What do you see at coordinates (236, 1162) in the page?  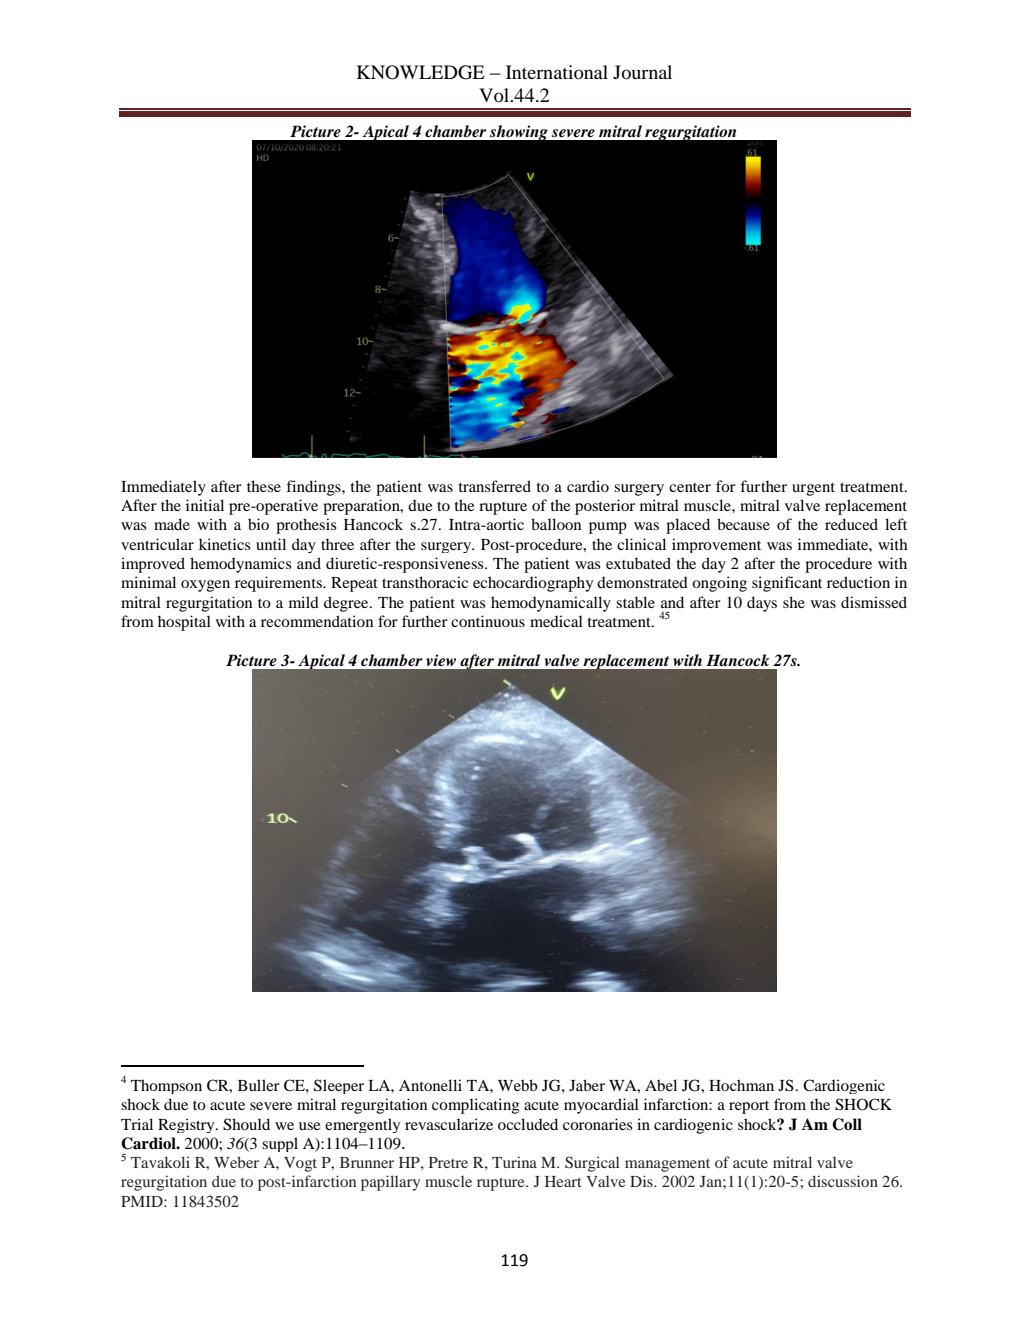 I see `Weber` at bounding box center [236, 1162].
